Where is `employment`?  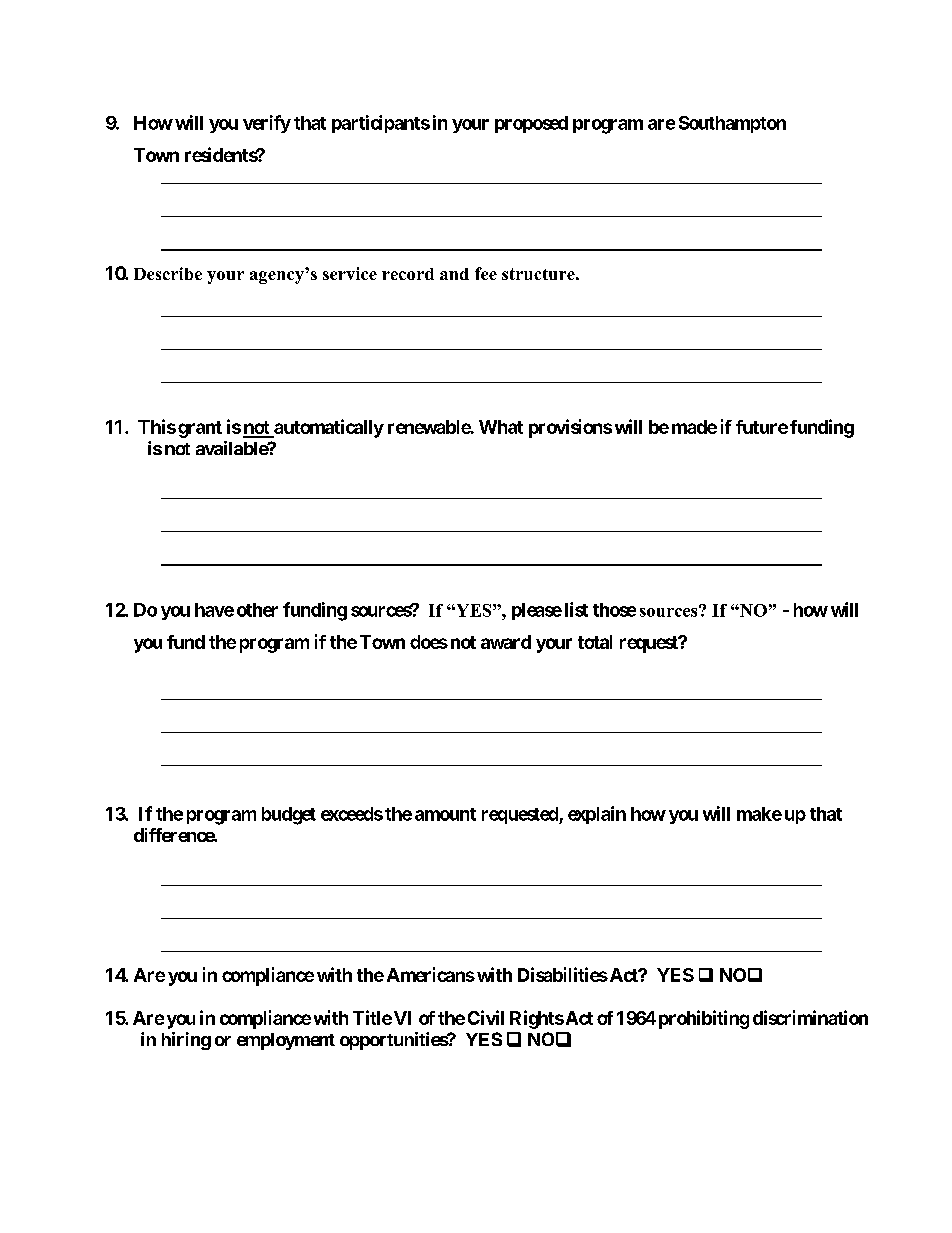 employment is located at coordinates (286, 1041).
